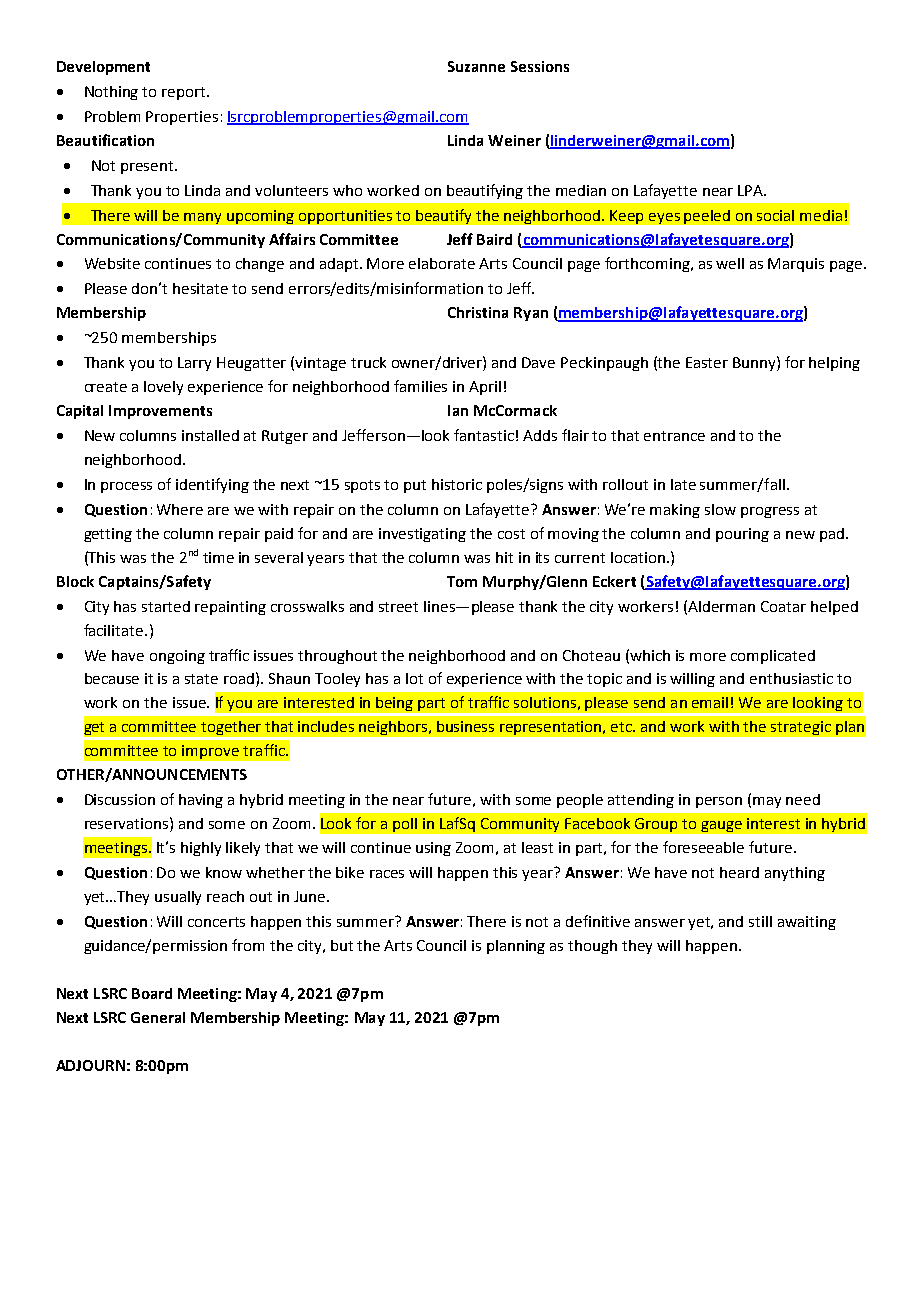  Describe the element at coordinates (185, 93) in the page. I see `report` at that location.
